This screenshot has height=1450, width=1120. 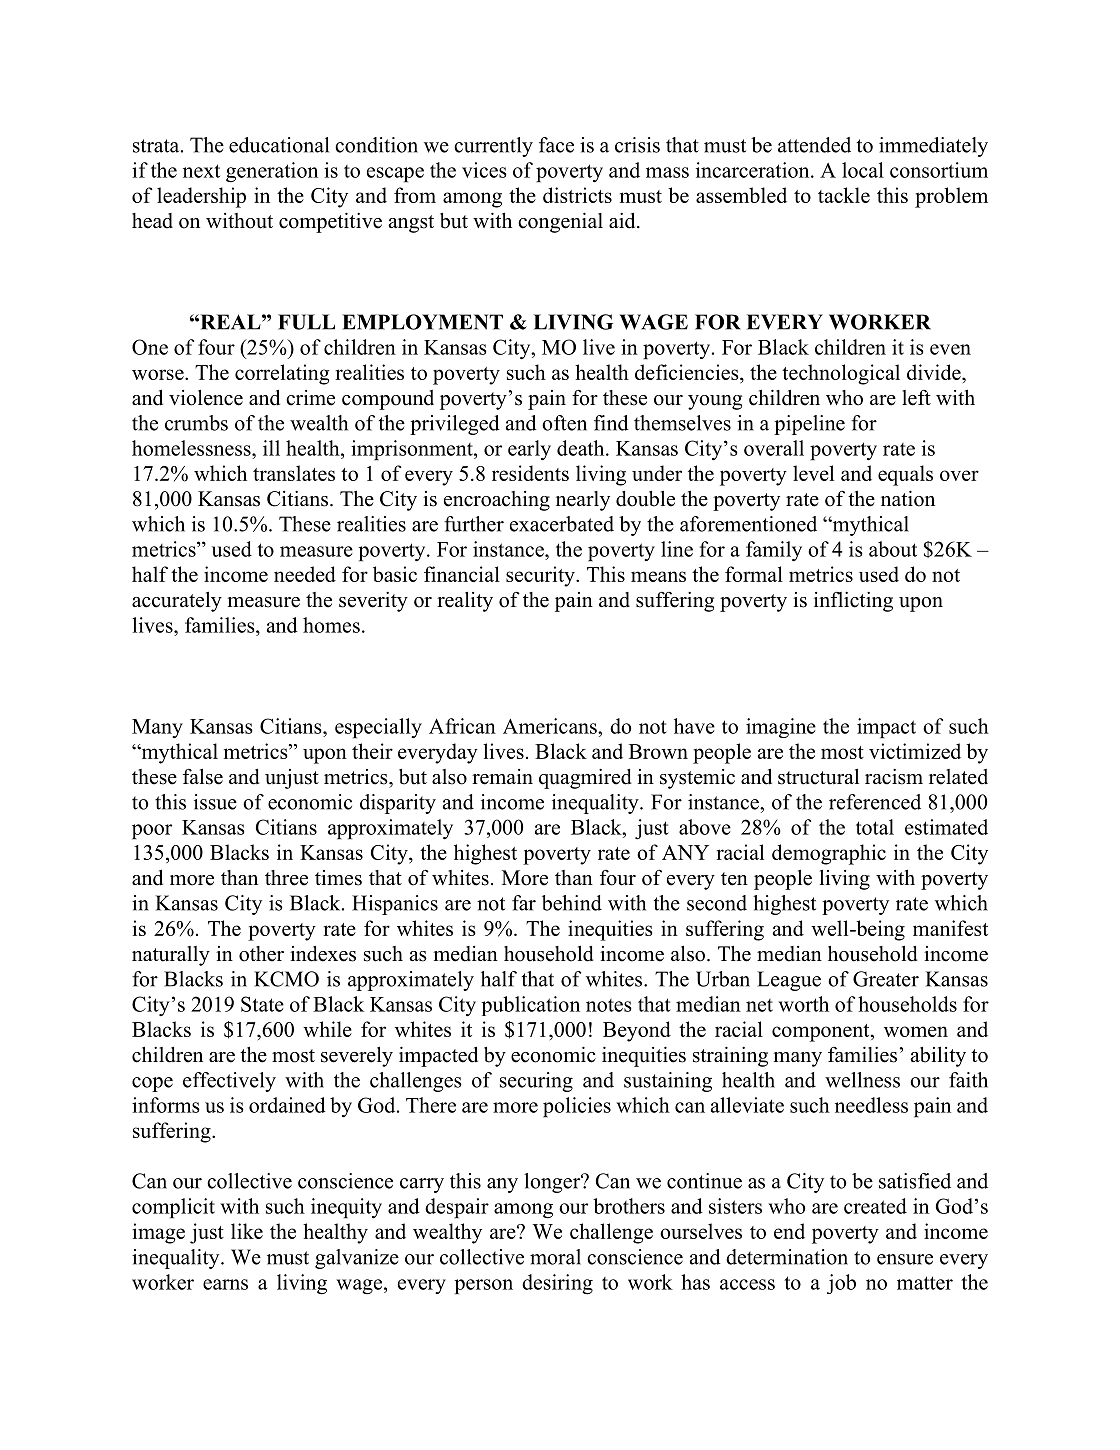 What do you see at coordinates (247, 1231) in the screenshot?
I see `like` at bounding box center [247, 1231].
